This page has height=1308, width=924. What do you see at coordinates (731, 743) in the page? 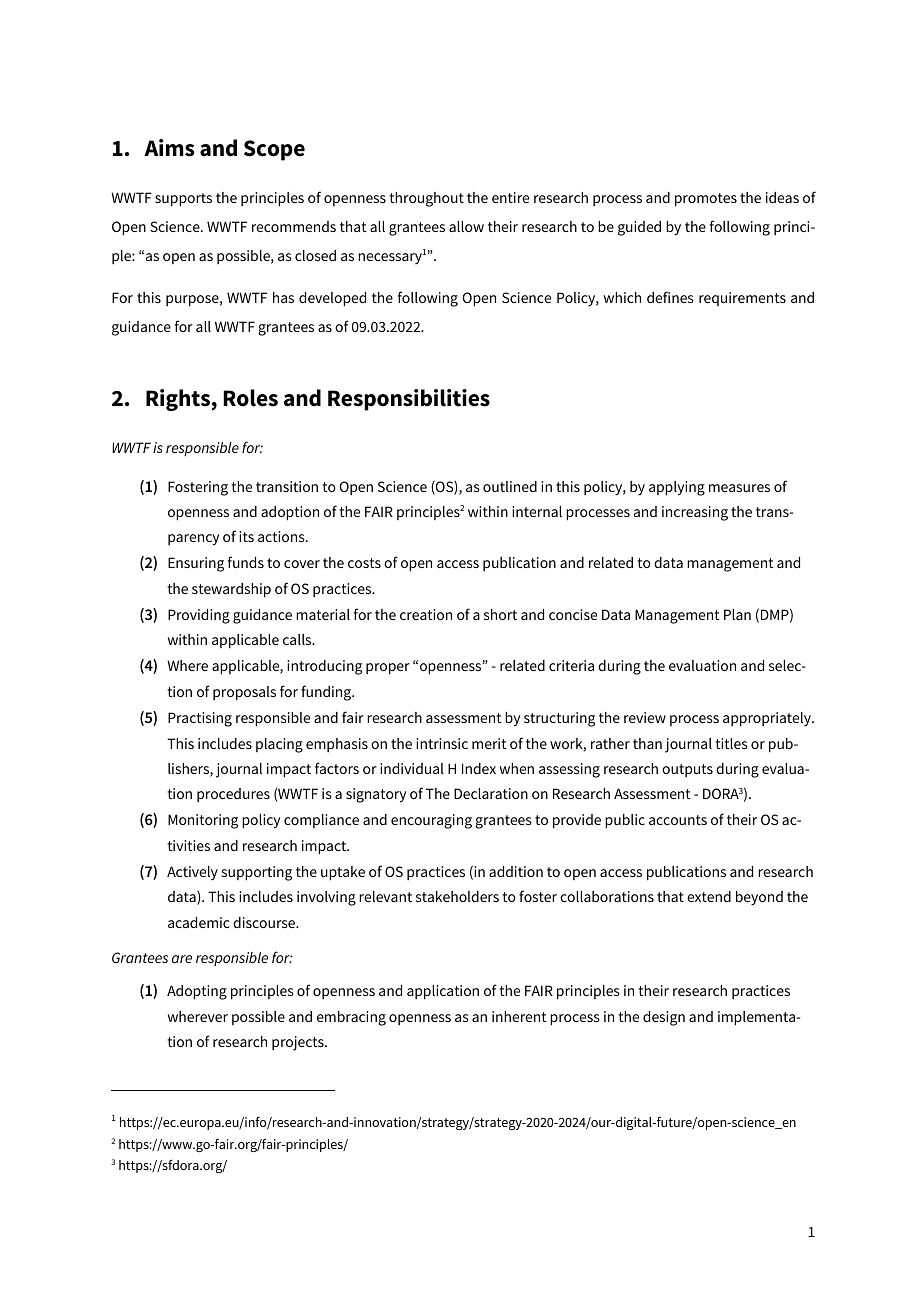
I see `titles` at bounding box center [731, 743].
